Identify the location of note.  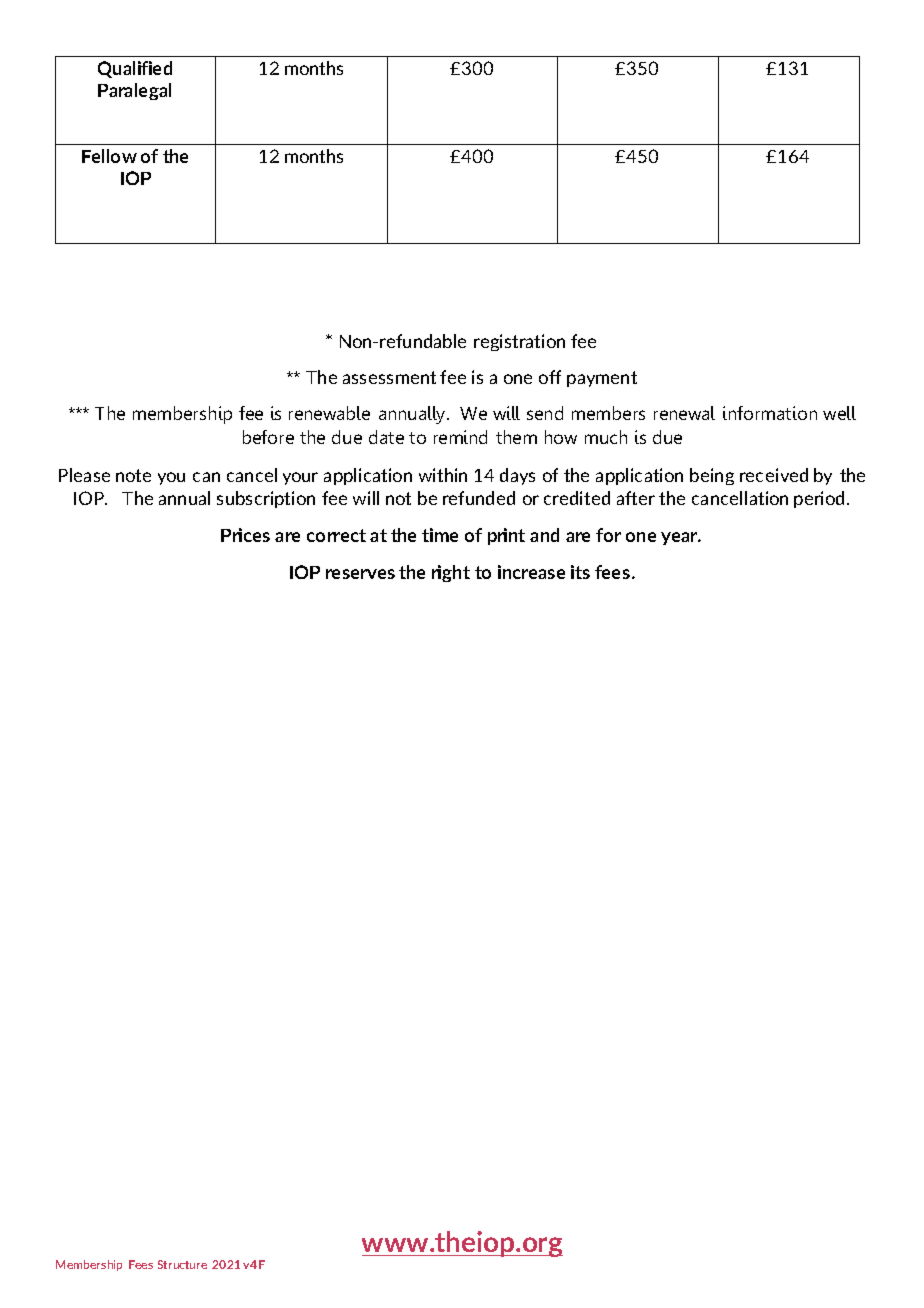
(133, 475).
